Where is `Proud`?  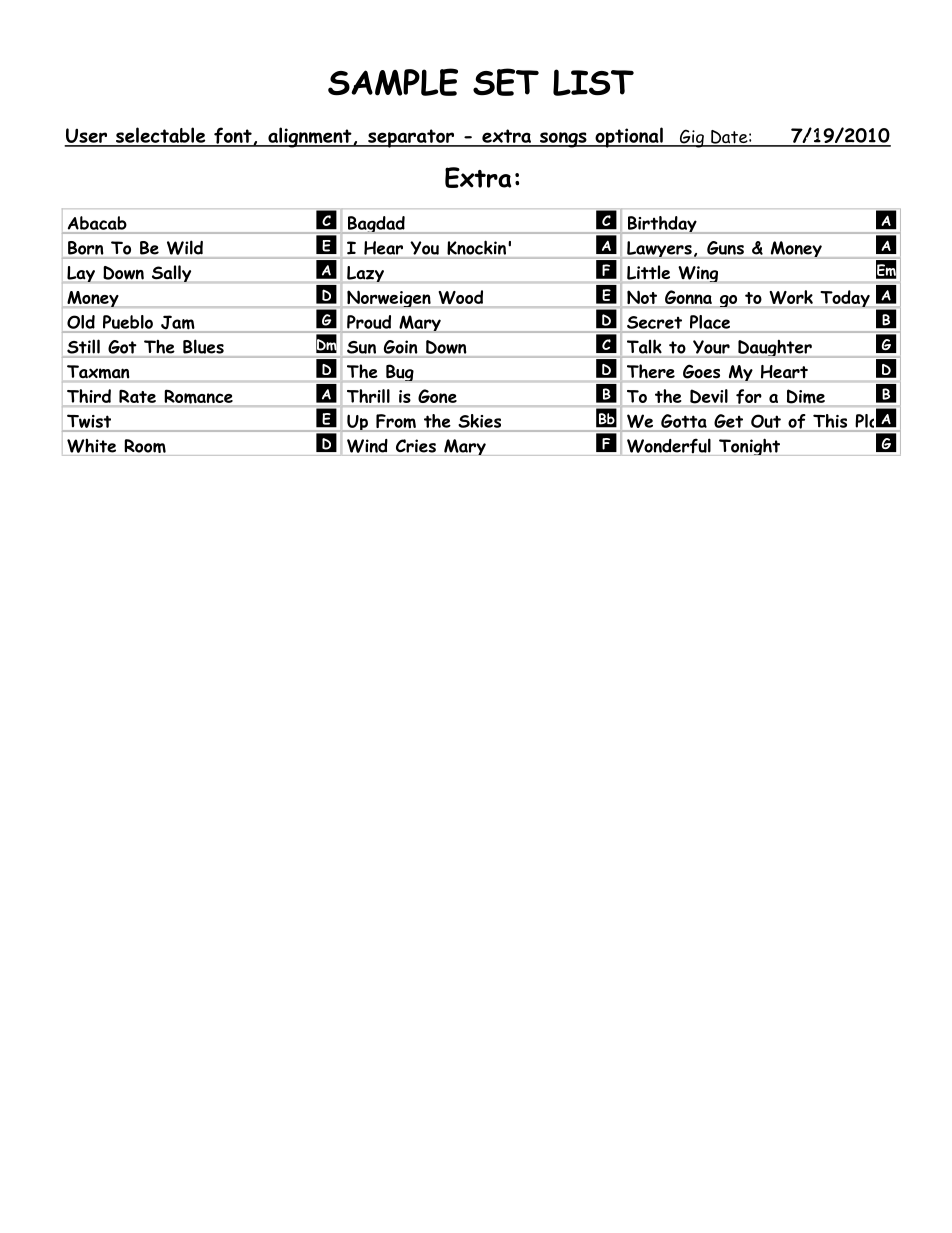
Proud is located at coordinates (369, 322).
